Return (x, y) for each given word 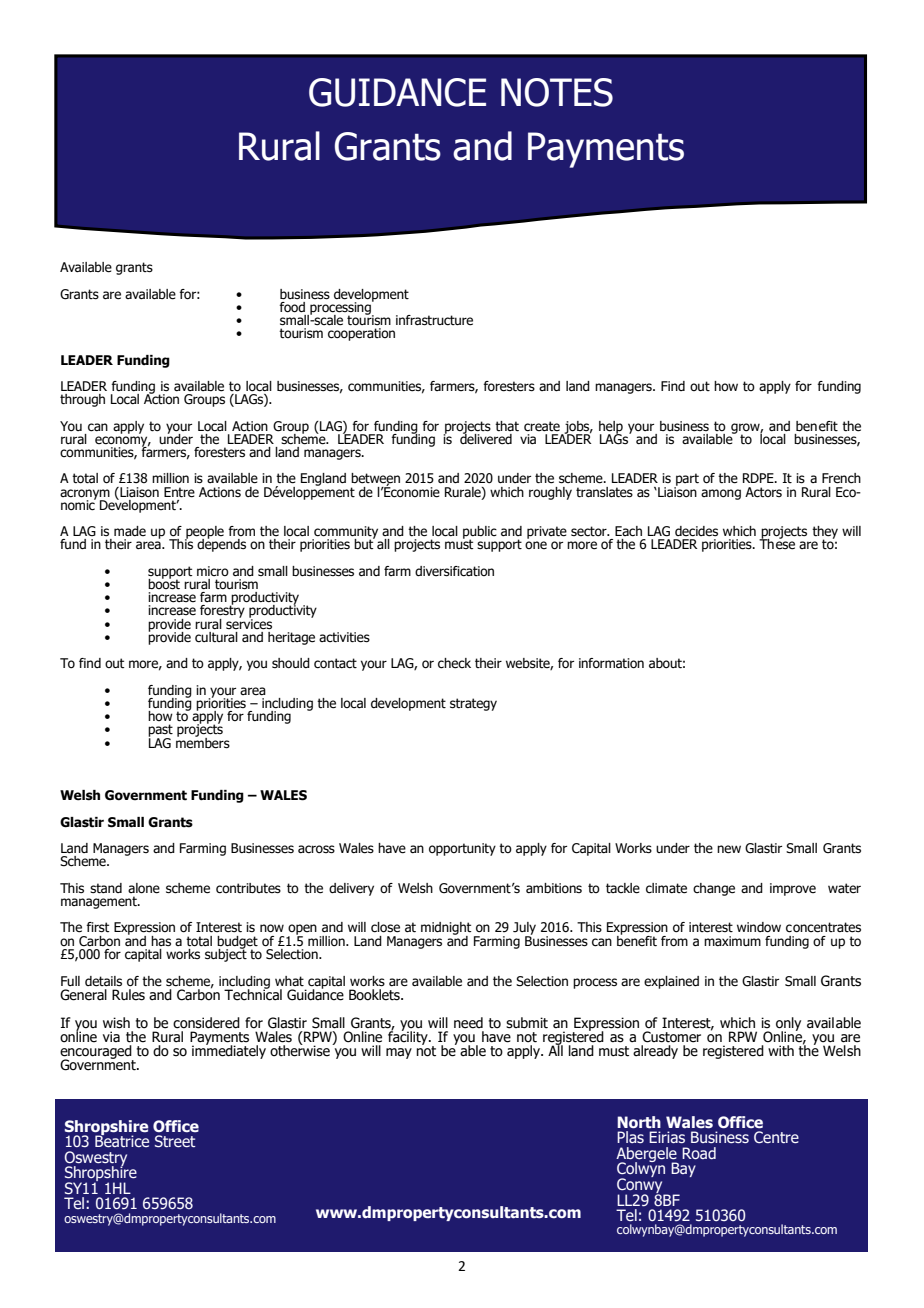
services (249, 623)
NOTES (557, 92)
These (777, 543)
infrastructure (434, 320)
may (399, 1053)
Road (699, 1153)
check (454, 663)
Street (175, 1141)
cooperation (361, 334)
